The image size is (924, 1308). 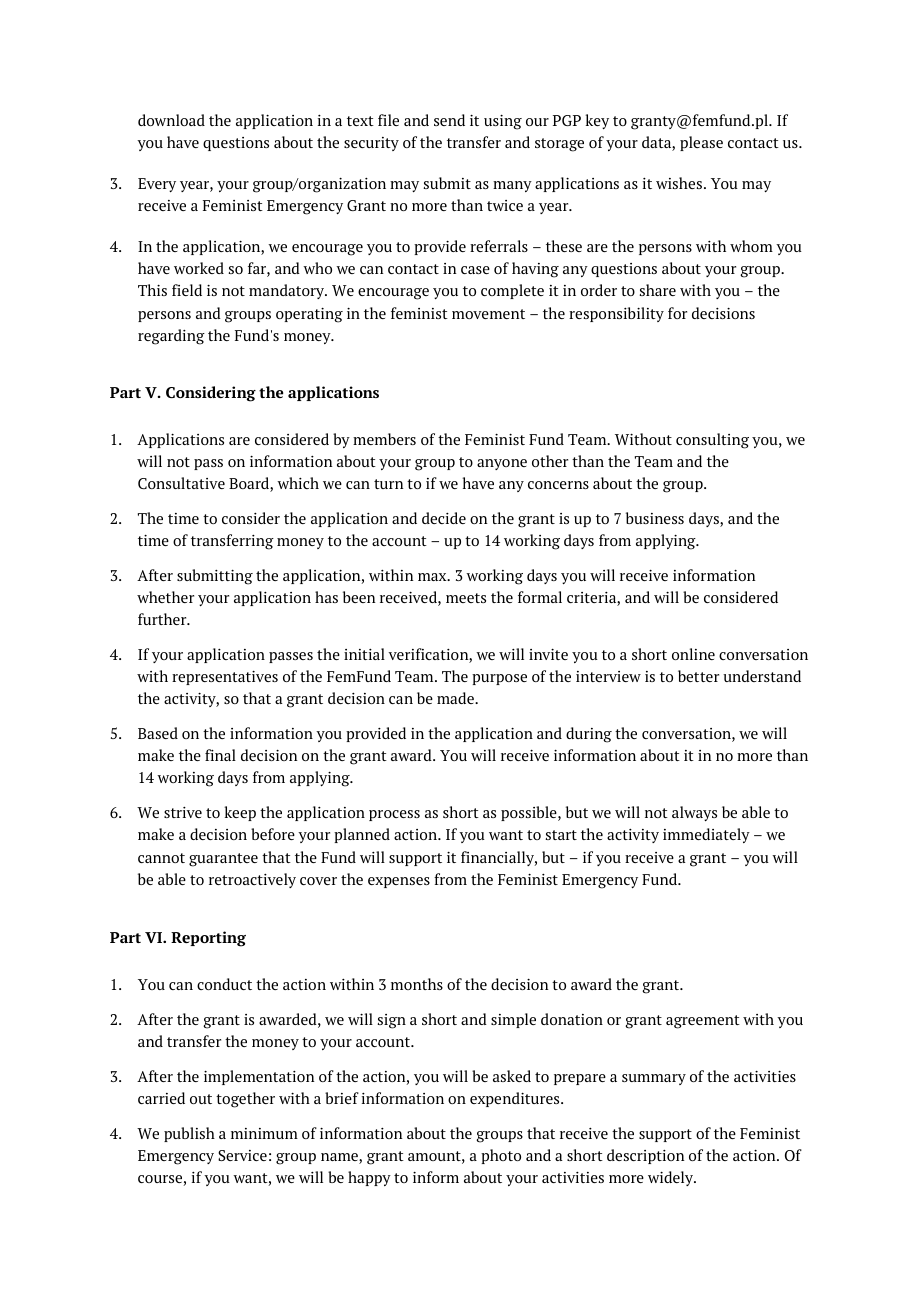 What do you see at coordinates (225, 678) in the screenshot?
I see `representatives` at bounding box center [225, 678].
